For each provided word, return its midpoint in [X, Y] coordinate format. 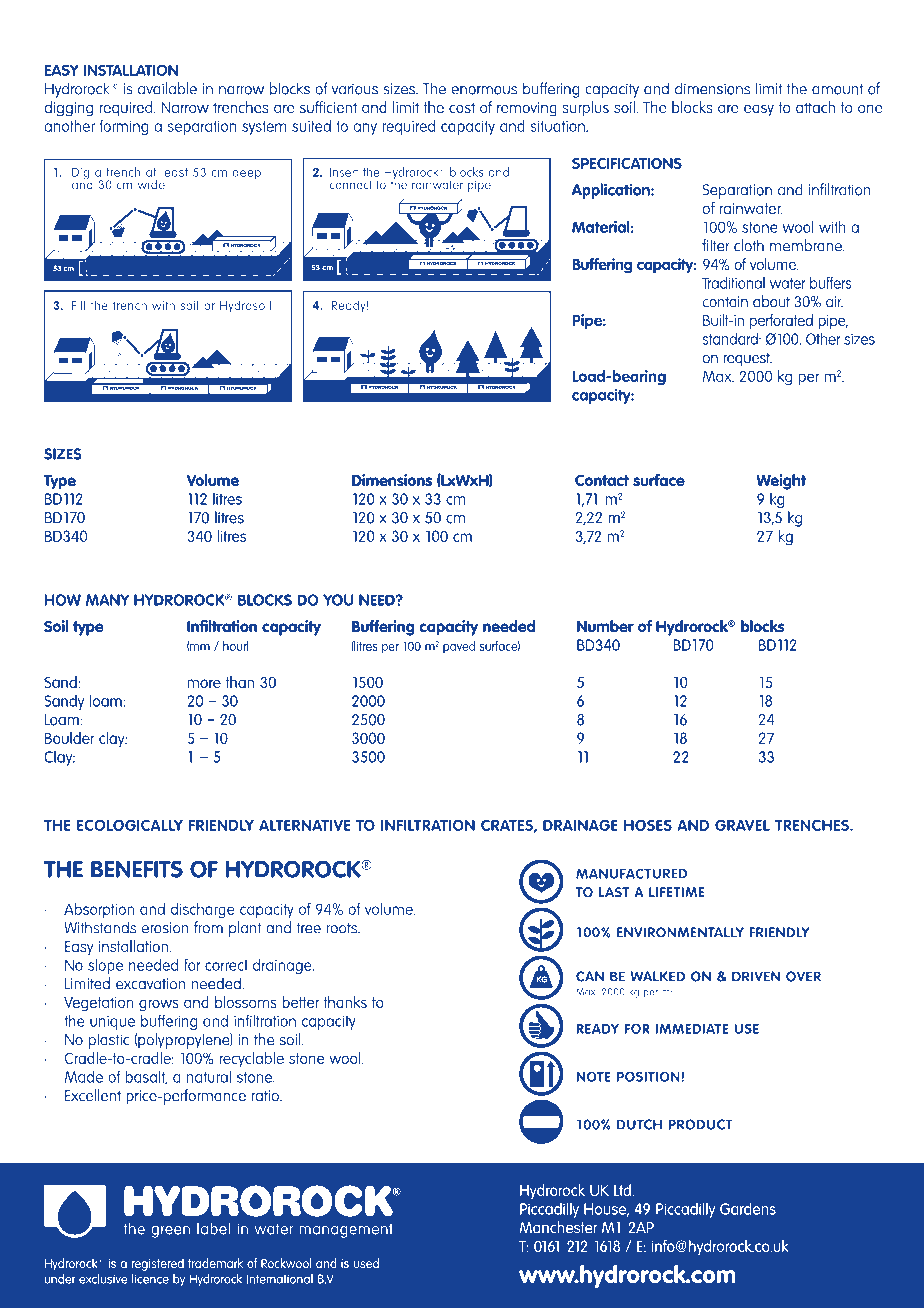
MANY [107, 600]
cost [462, 107]
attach [815, 107]
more [204, 683]
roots [343, 928]
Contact [602, 480]
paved [459, 647]
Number [605, 626]
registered [158, 1264]
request [748, 359]
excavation [150, 984]
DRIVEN [756, 976]
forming [124, 127]
